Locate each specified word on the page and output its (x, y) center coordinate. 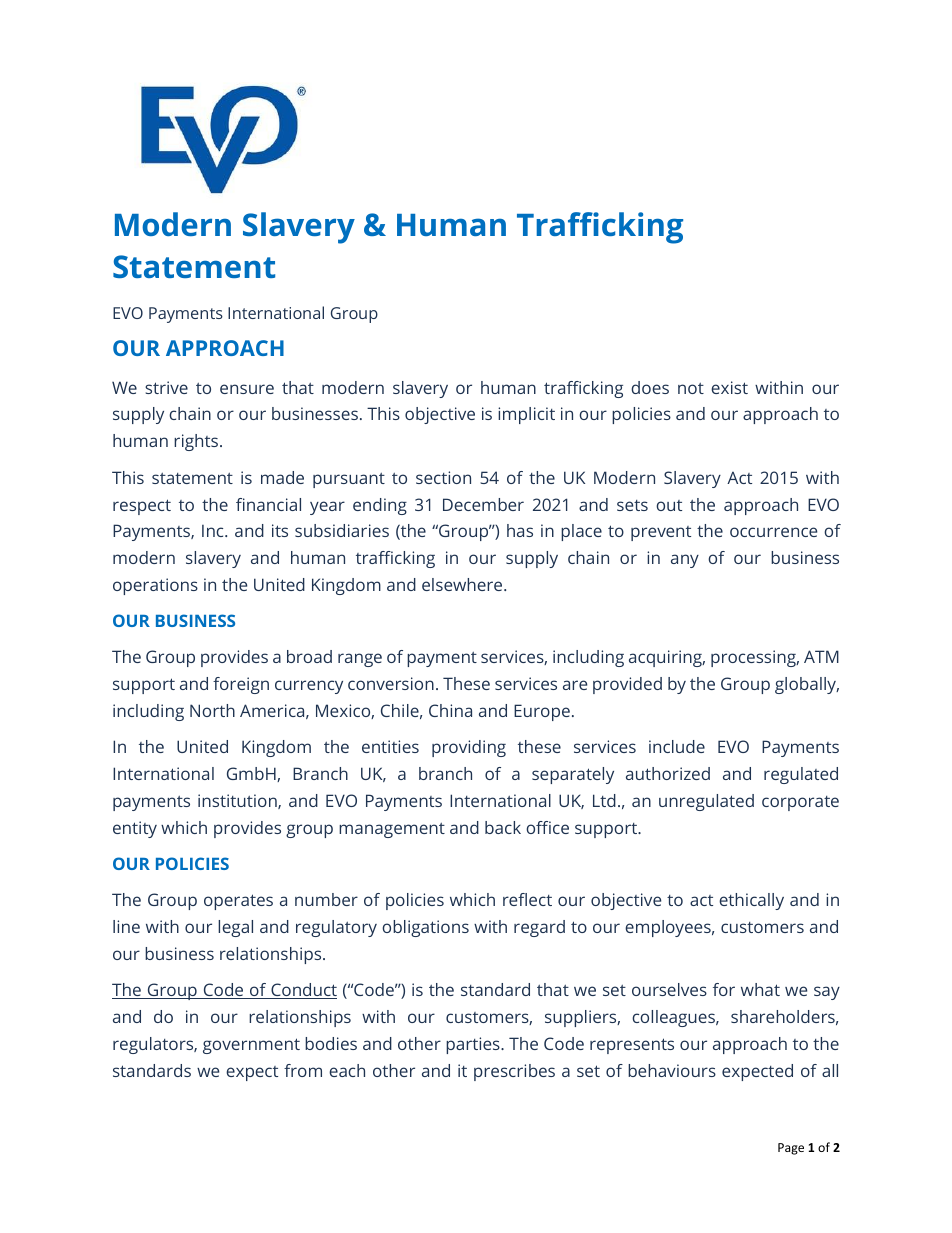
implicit (526, 415)
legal (235, 928)
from (303, 1070)
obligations (425, 928)
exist (729, 387)
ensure (247, 389)
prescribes (514, 1072)
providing (469, 748)
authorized (668, 773)
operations (155, 586)
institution (238, 801)
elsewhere (463, 584)
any (685, 561)
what (760, 989)
